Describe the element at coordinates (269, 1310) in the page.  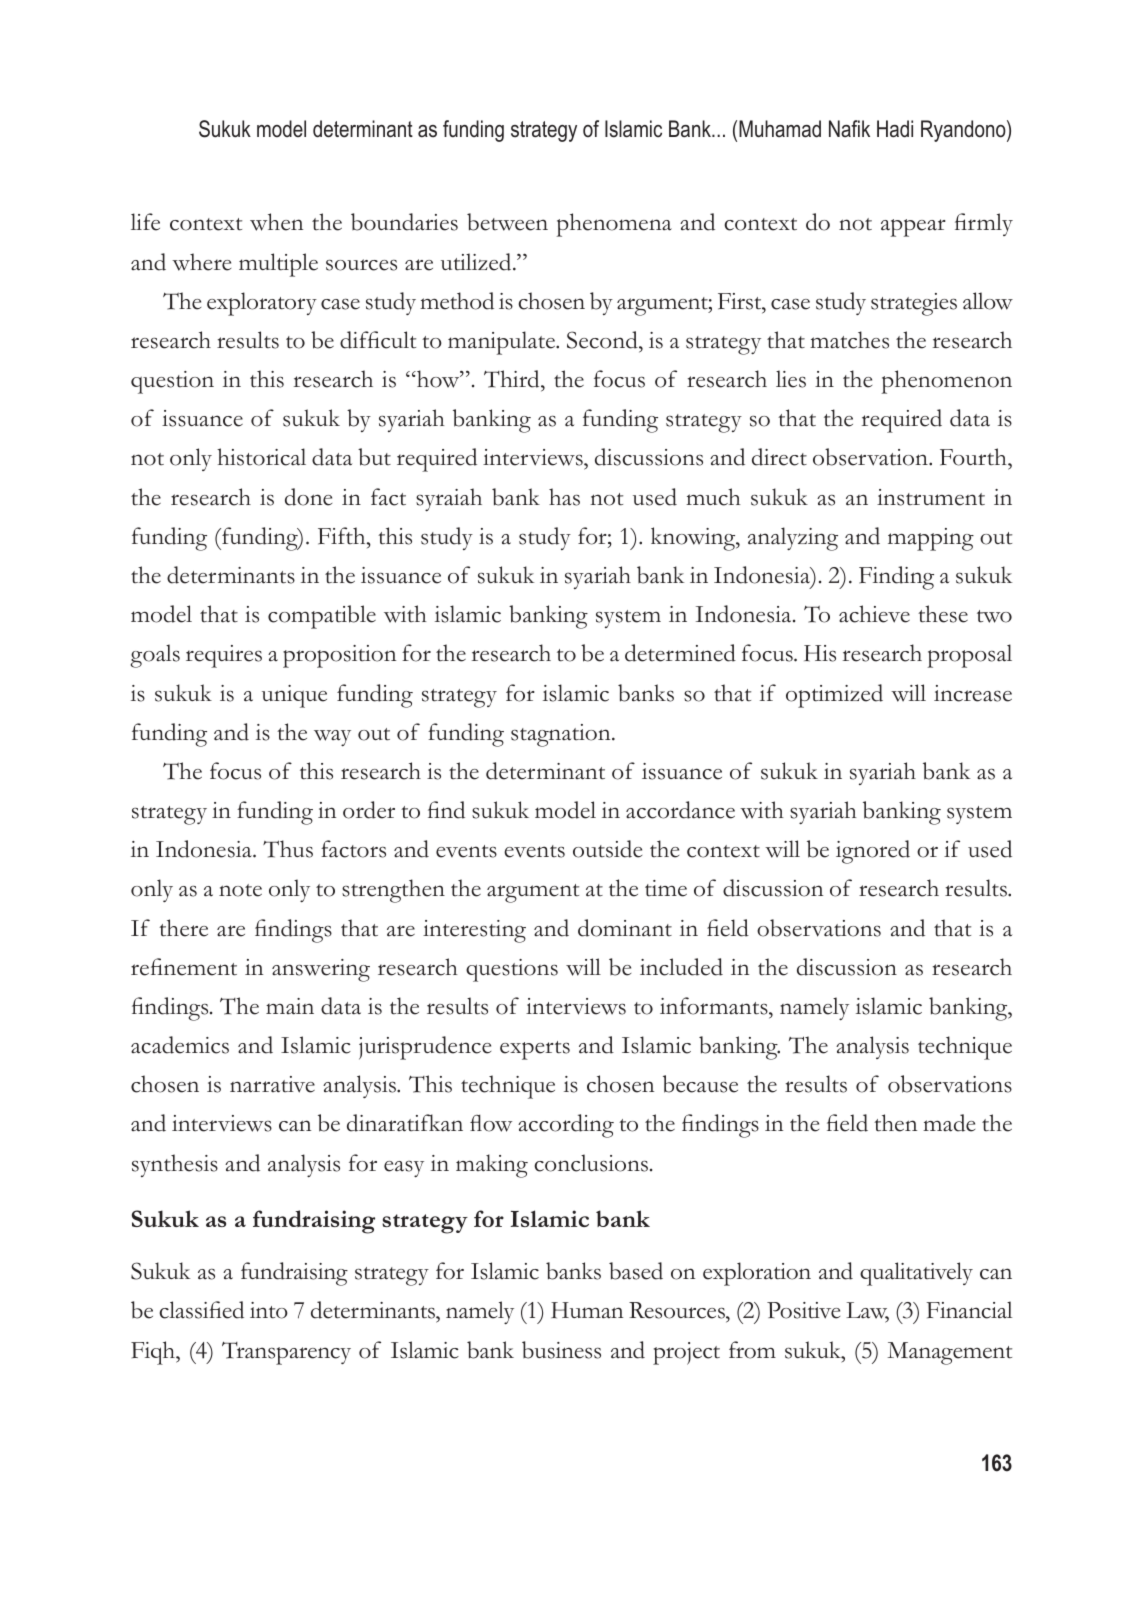
I see `into` at that location.
